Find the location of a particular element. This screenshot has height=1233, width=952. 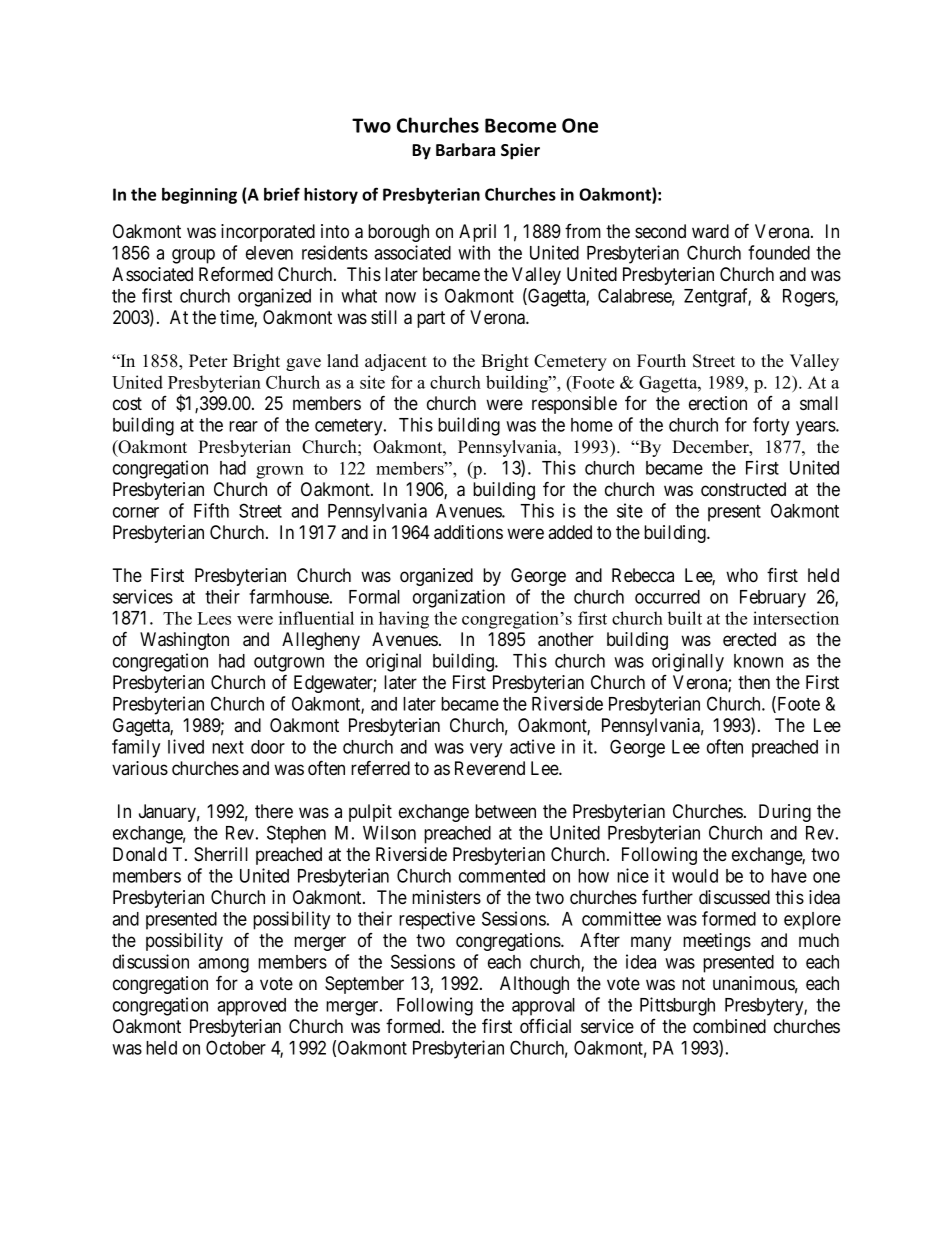

erection is located at coordinates (718, 403).
